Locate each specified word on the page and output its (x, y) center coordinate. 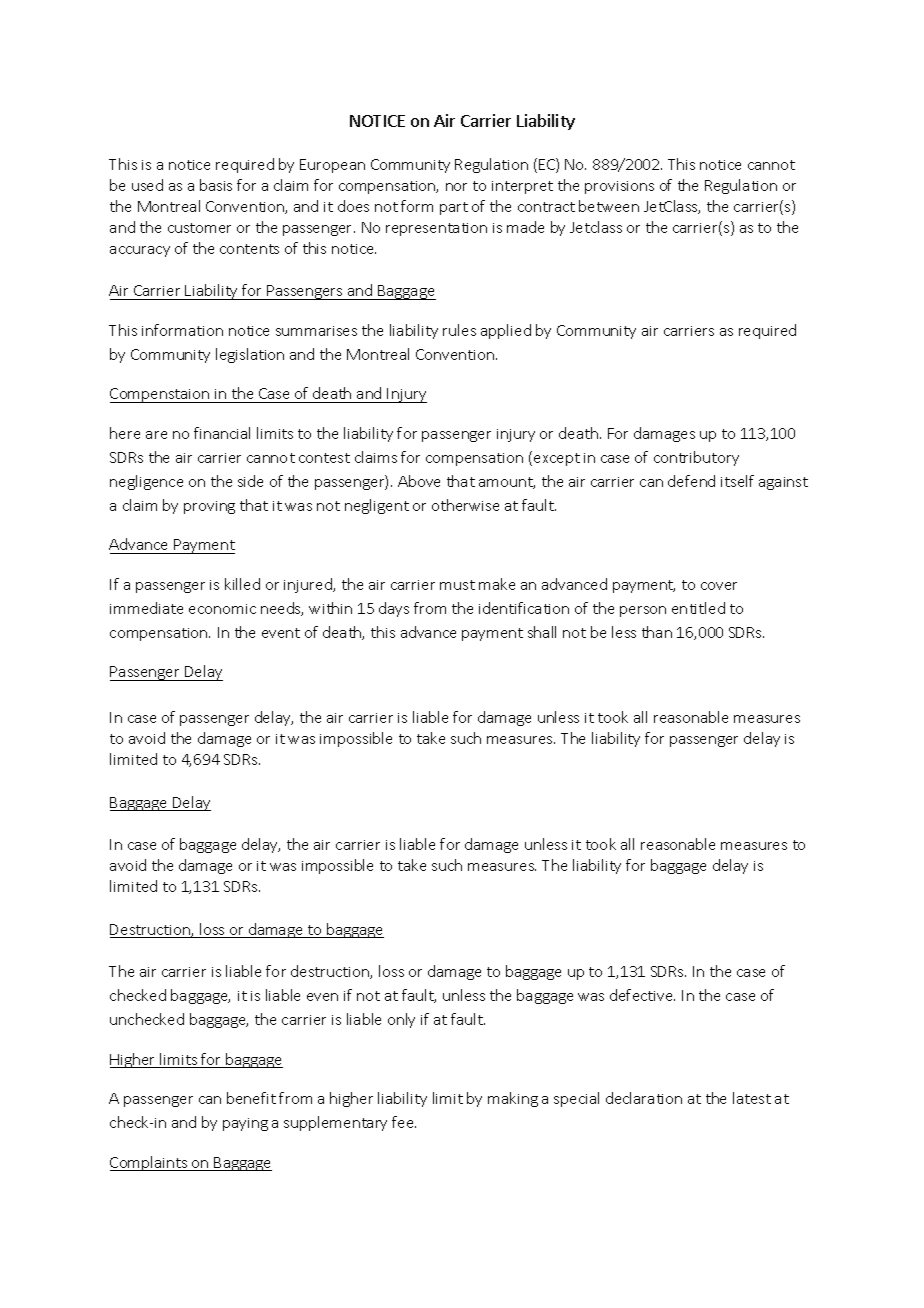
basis (216, 185)
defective (642, 995)
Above (419, 481)
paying (245, 1124)
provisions (619, 187)
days (394, 609)
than (657, 632)
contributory (696, 458)
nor (456, 187)
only (401, 1020)
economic (222, 609)
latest (752, 1098)
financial (222, 433)
